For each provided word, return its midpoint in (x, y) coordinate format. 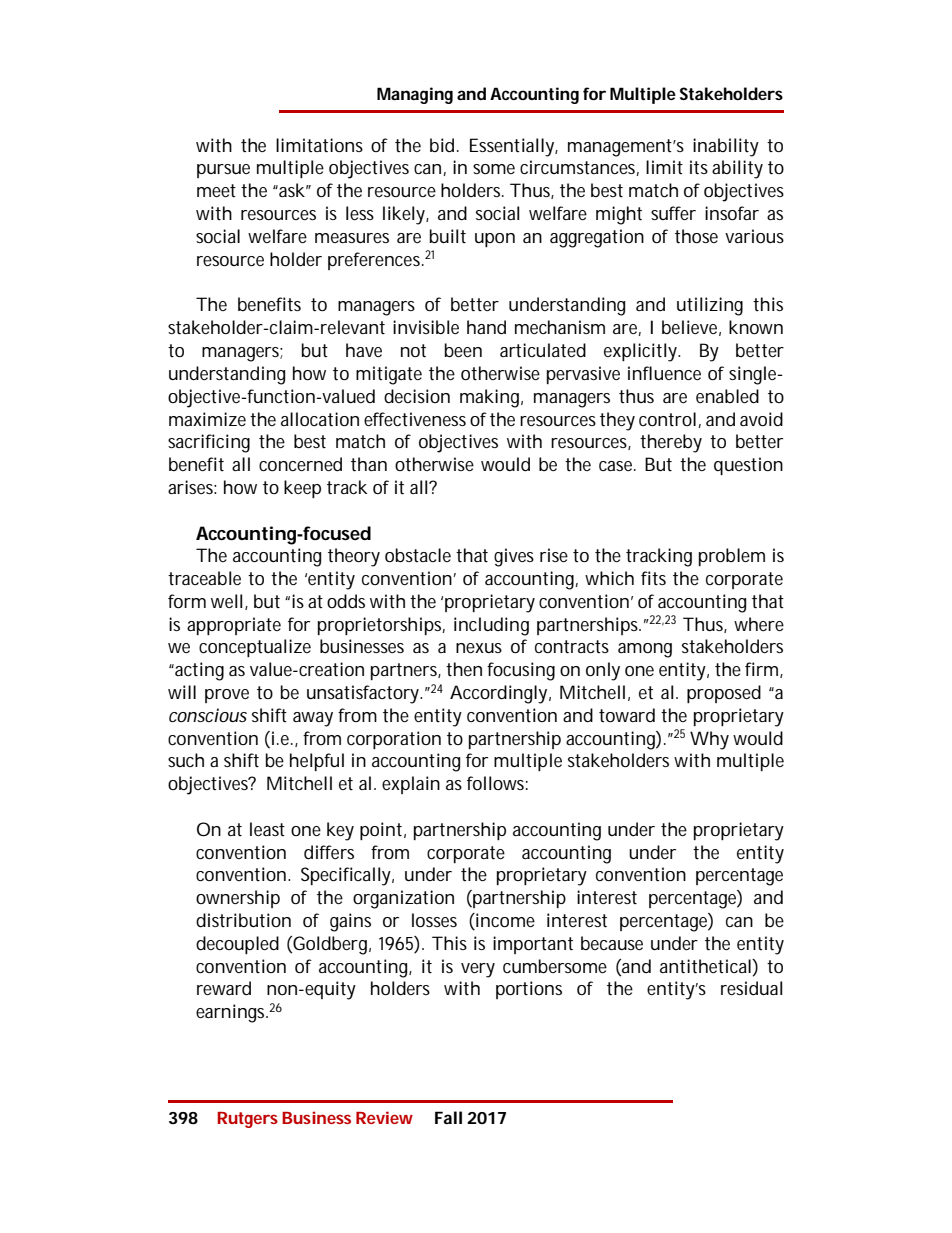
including (491, 626)
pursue (223, 171)
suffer (673, 213)
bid (442, 145)
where (759, 624)
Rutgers (247, 1120)
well (227, 601)
